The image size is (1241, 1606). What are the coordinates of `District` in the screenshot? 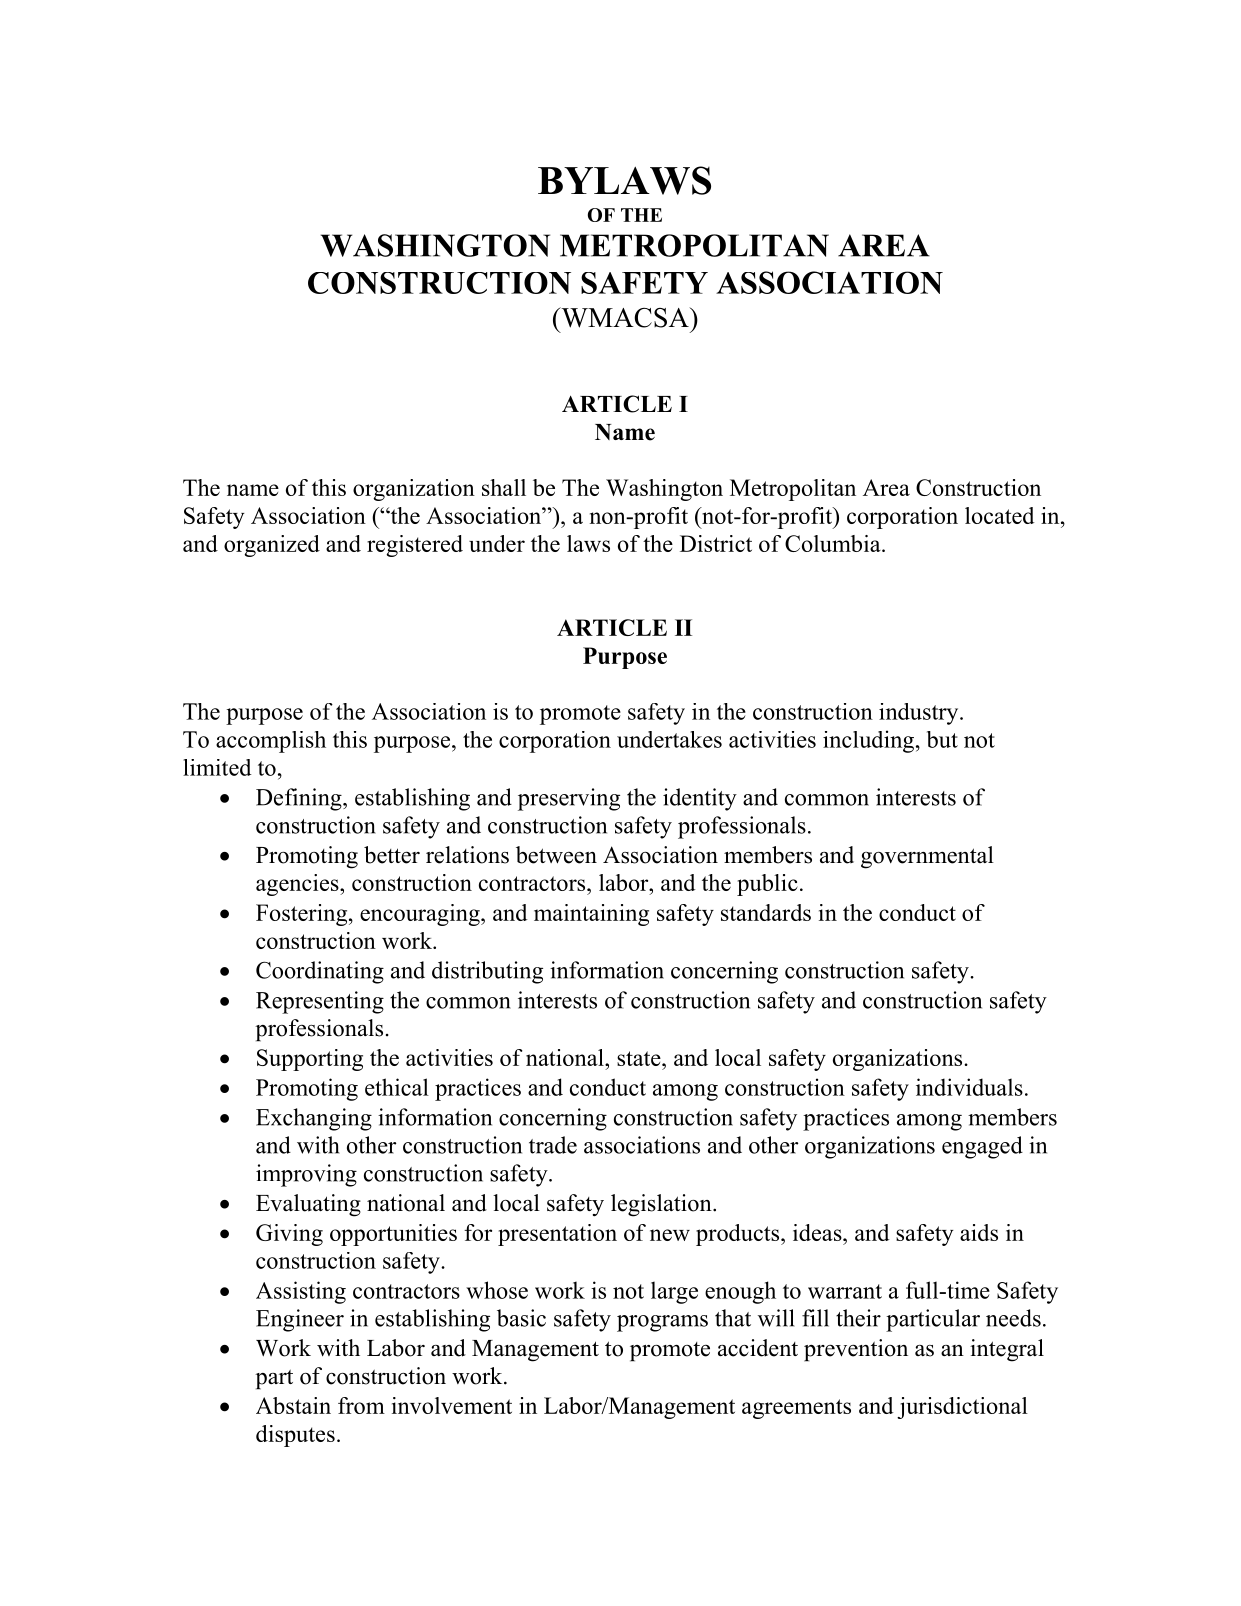 It's located at (716, 543).
